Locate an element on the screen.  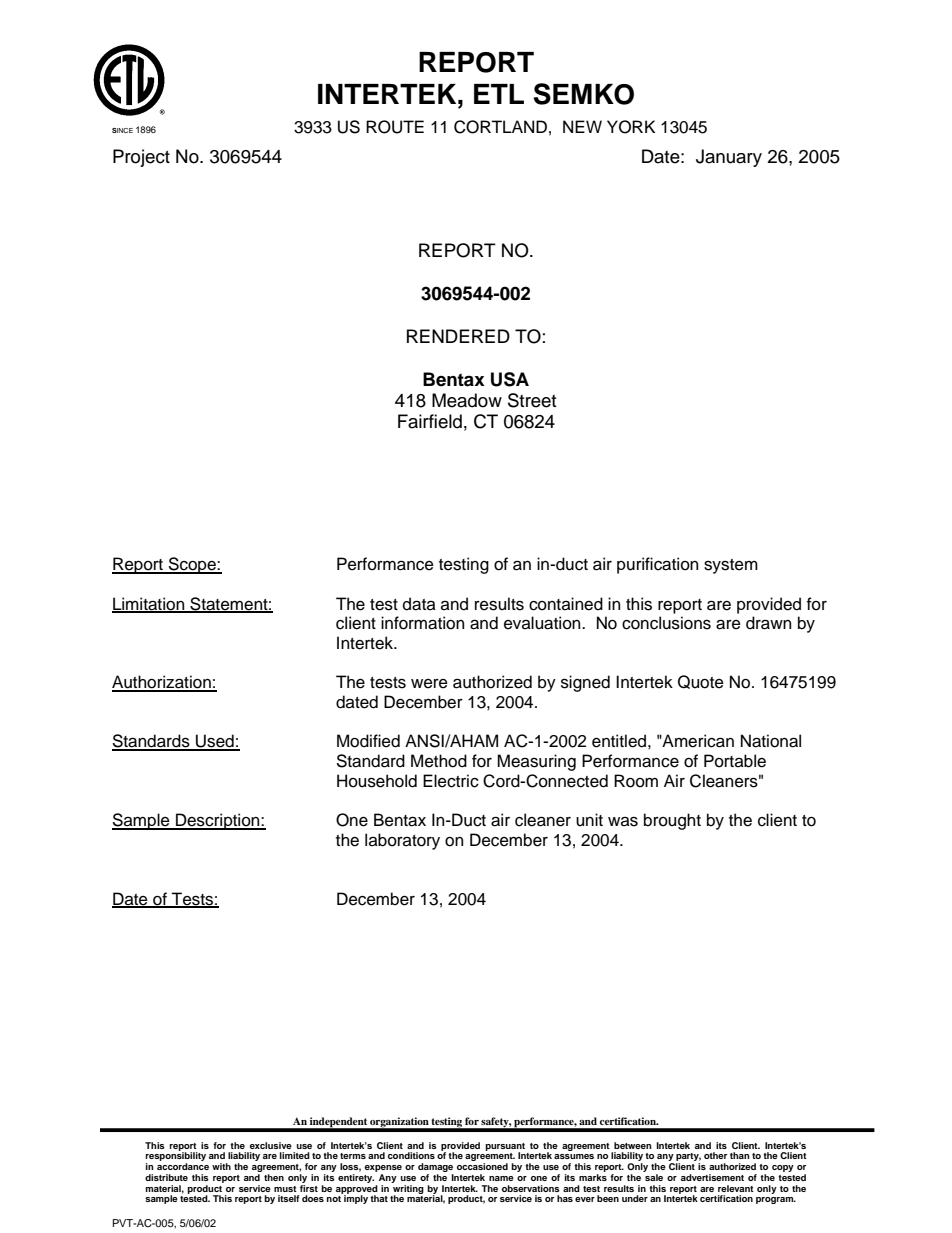
with is located at coordinates (221, 1166).
